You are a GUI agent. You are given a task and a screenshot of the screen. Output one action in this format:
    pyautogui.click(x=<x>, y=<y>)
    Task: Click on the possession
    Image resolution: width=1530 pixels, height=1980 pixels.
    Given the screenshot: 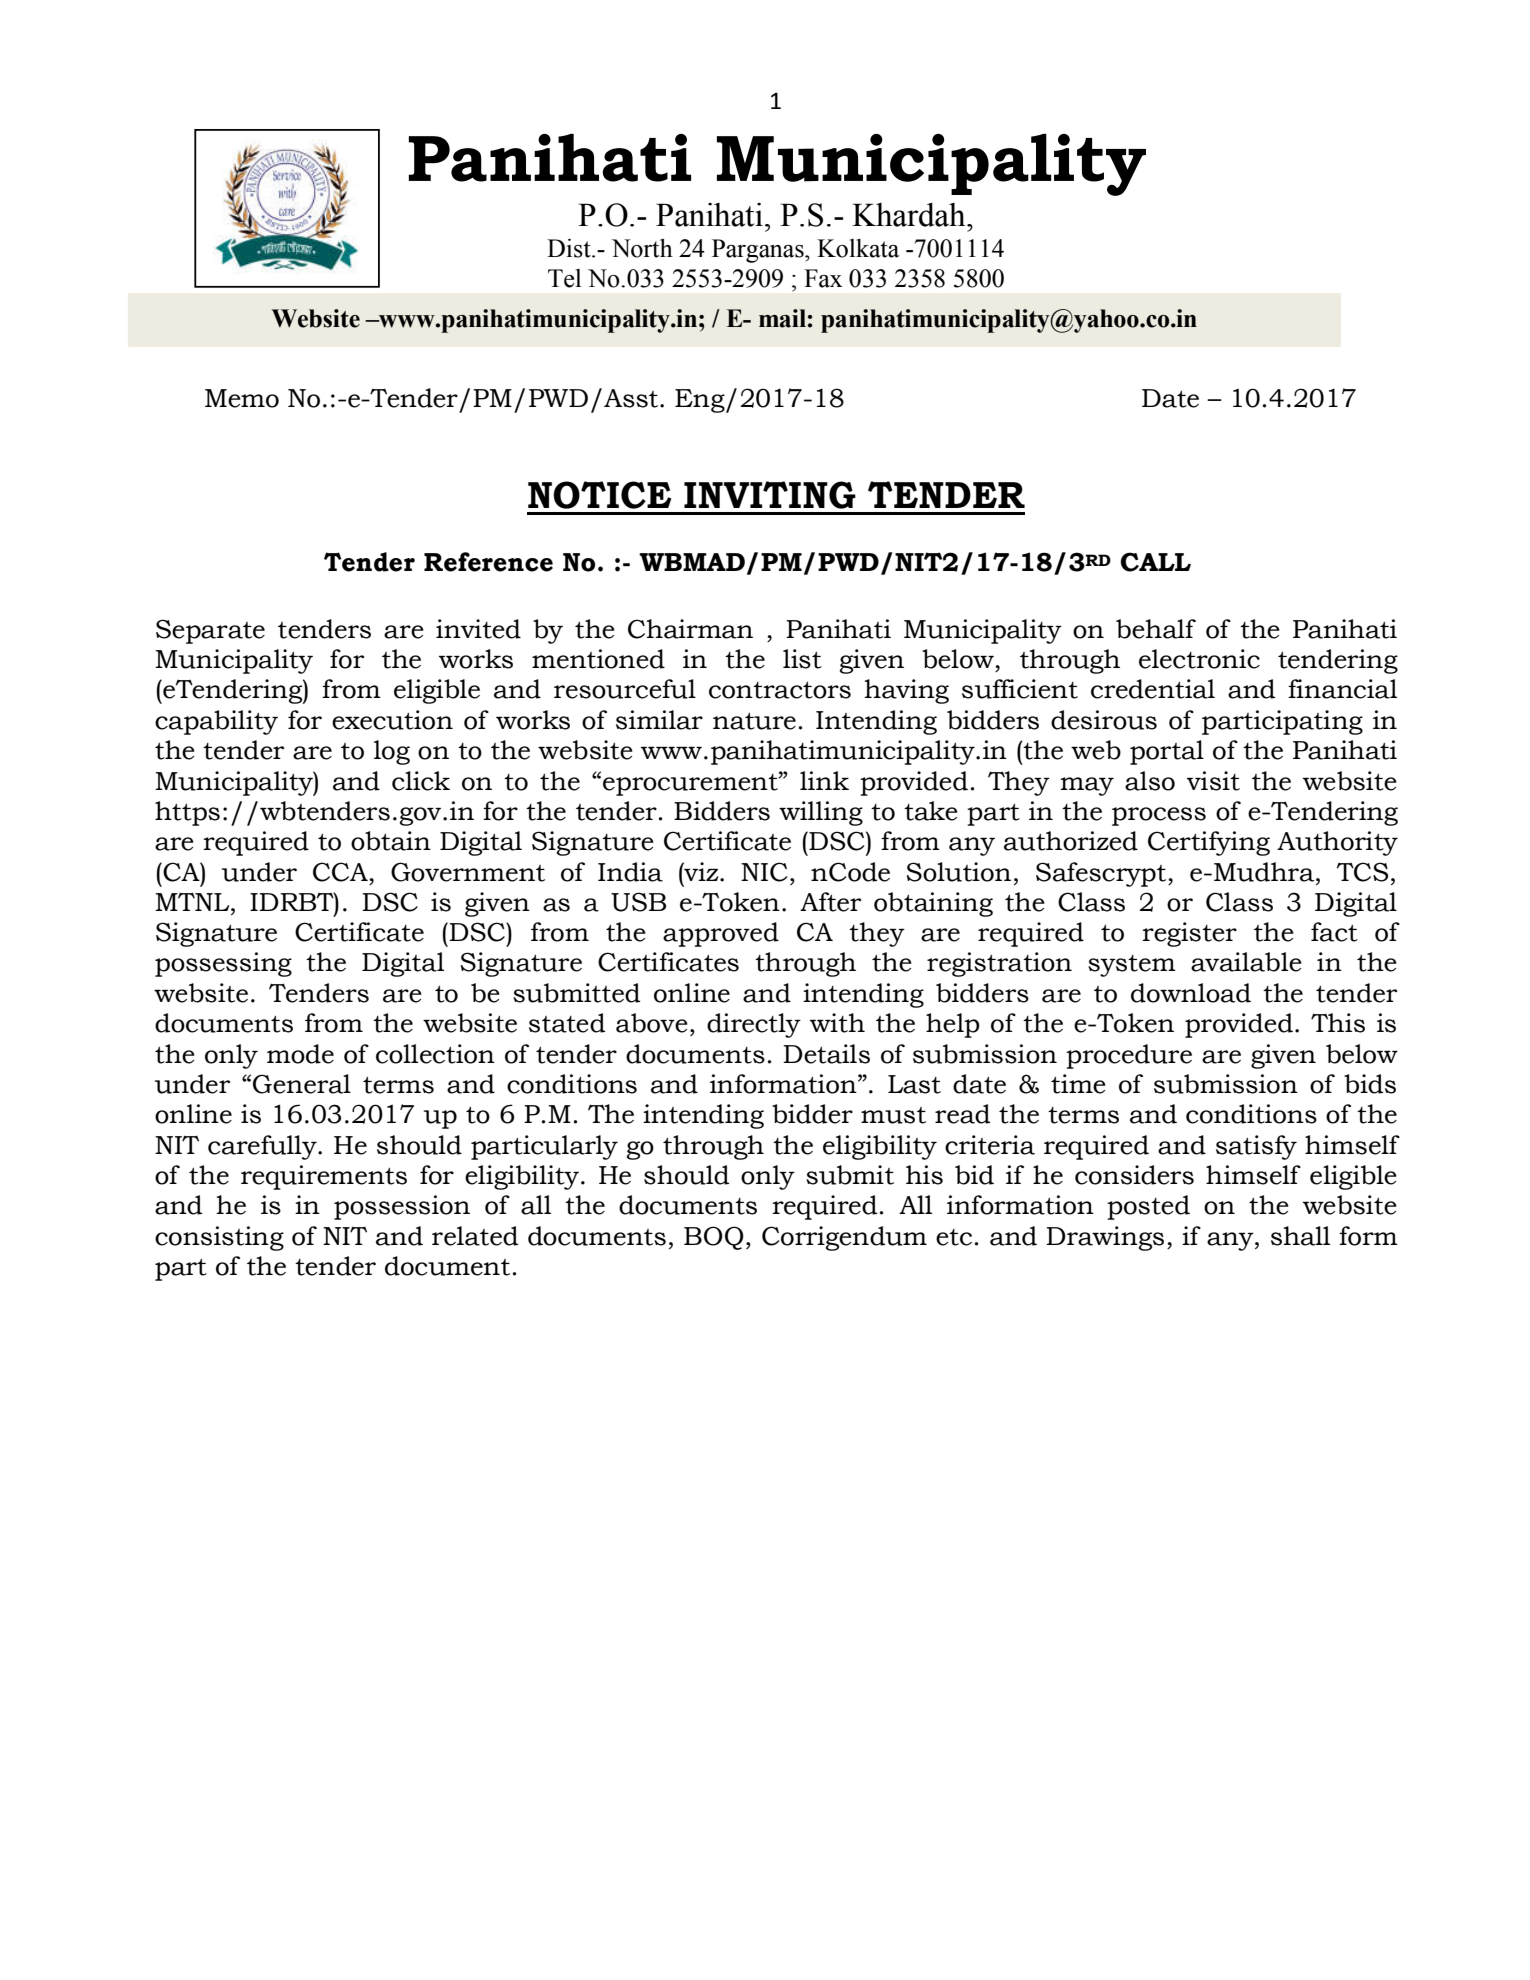 What is the action you would take?
    pyautogui.click(x=402, y=1207)
